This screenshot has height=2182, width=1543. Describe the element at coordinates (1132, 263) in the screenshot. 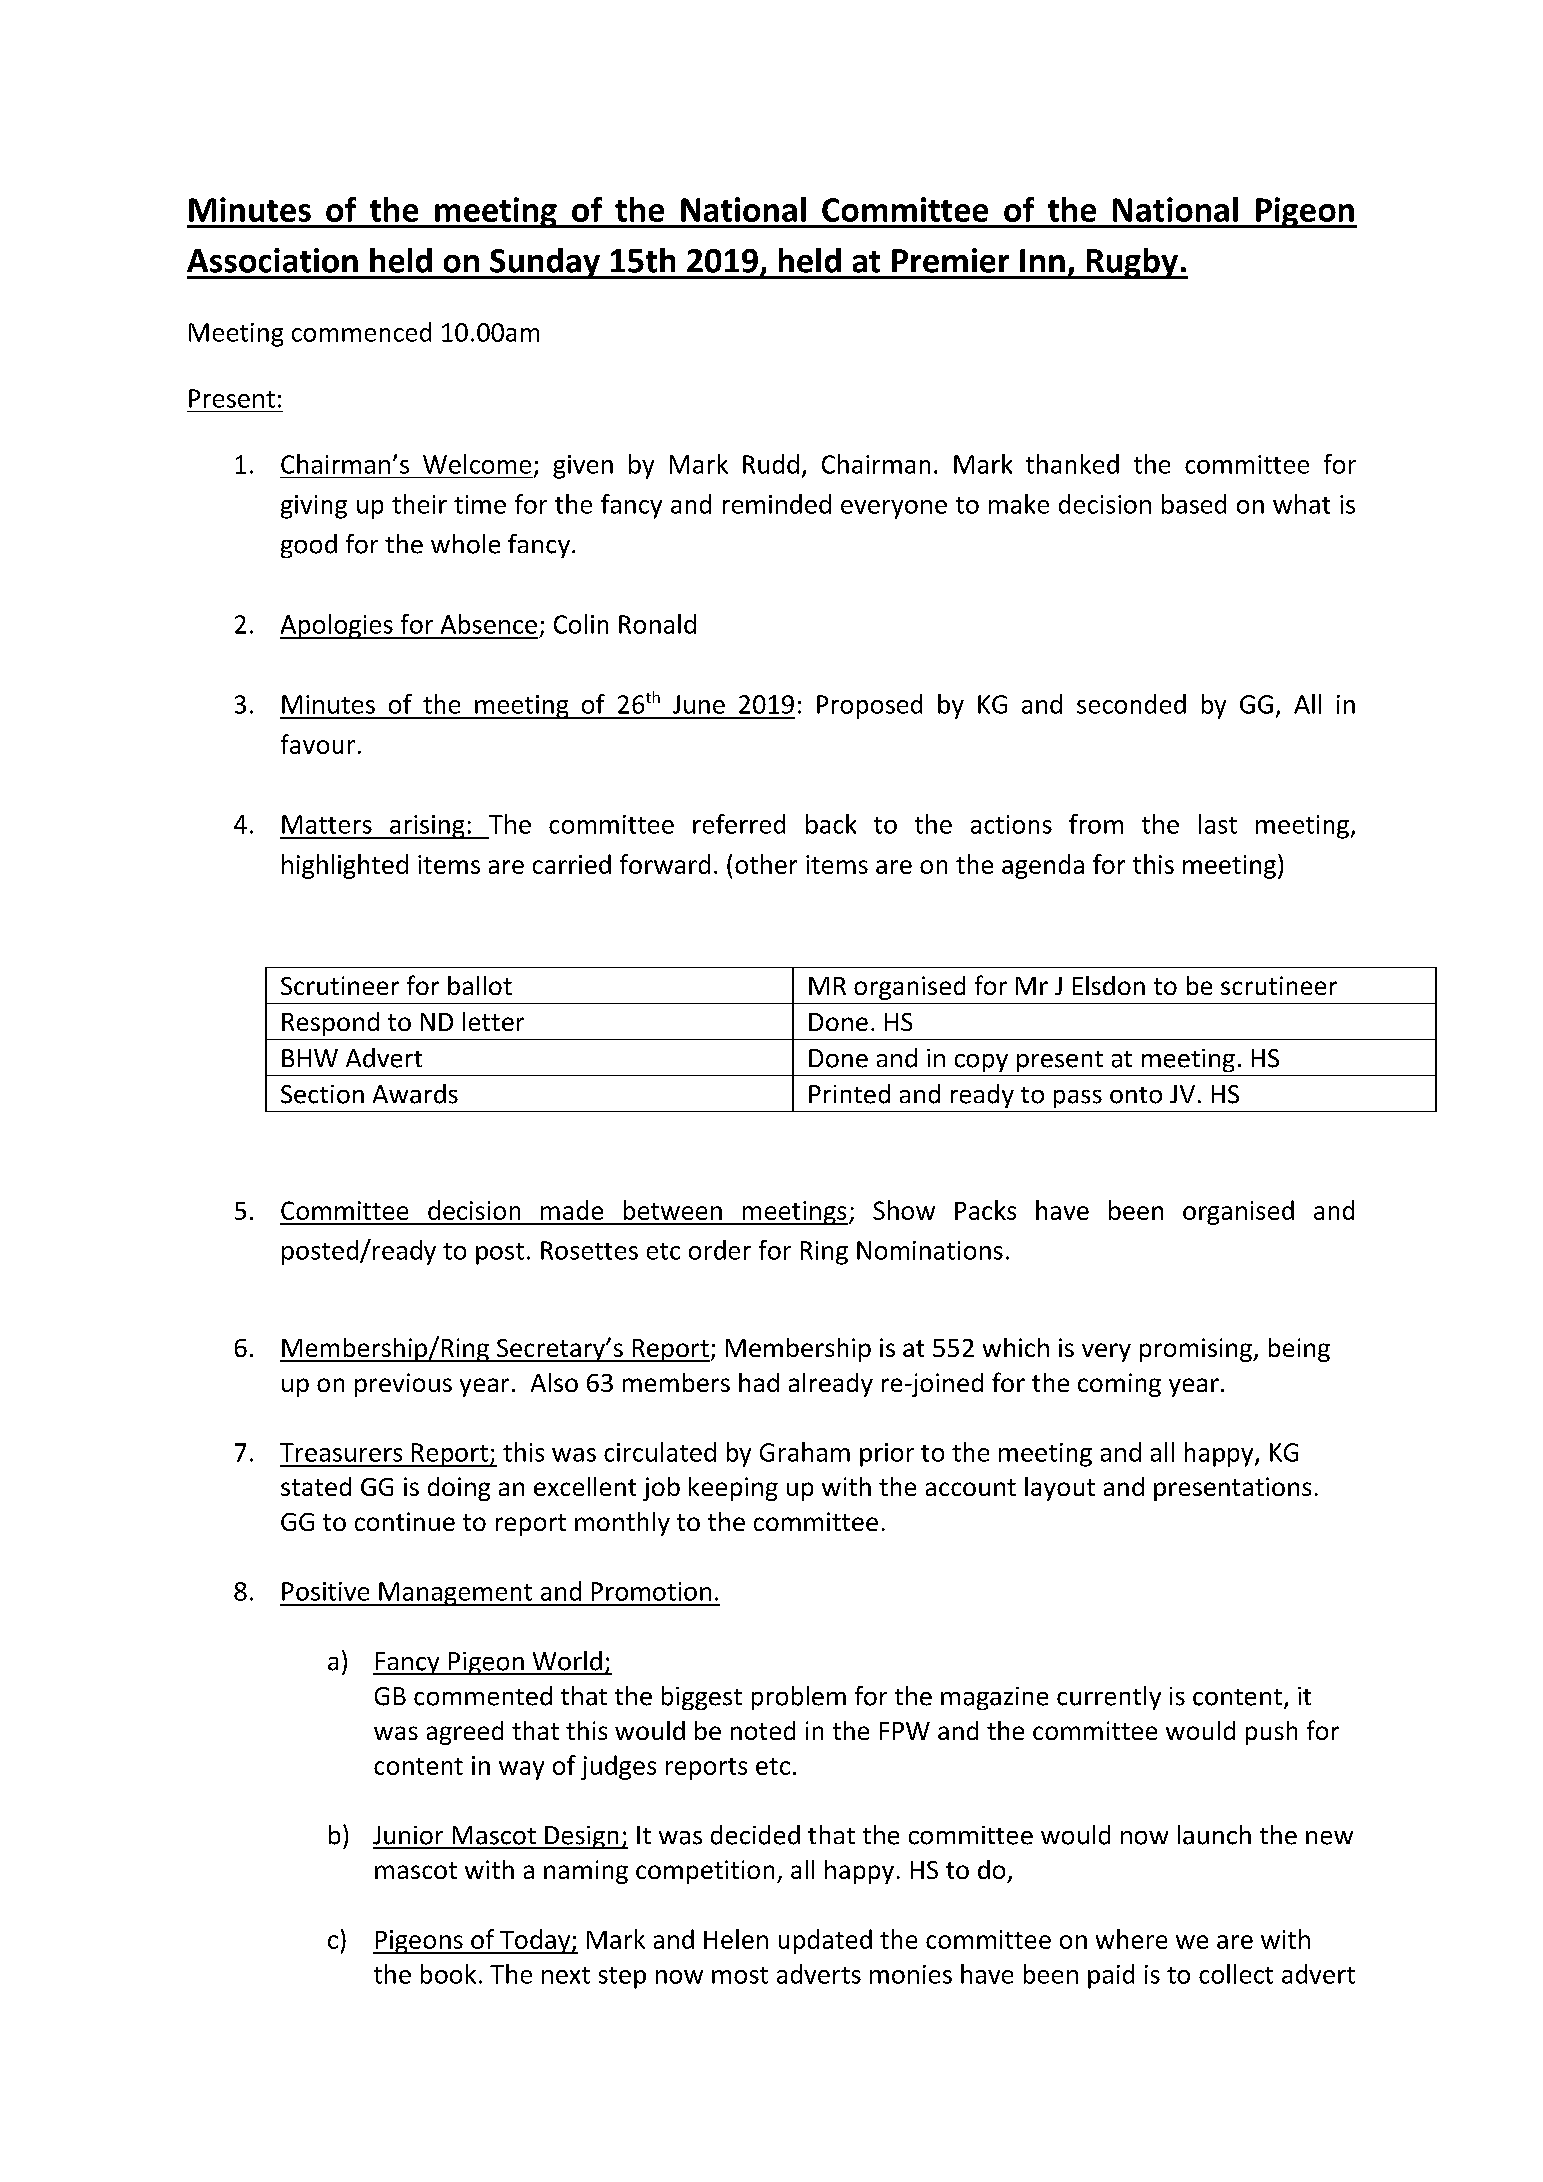

I see `Rugby` at that location.
